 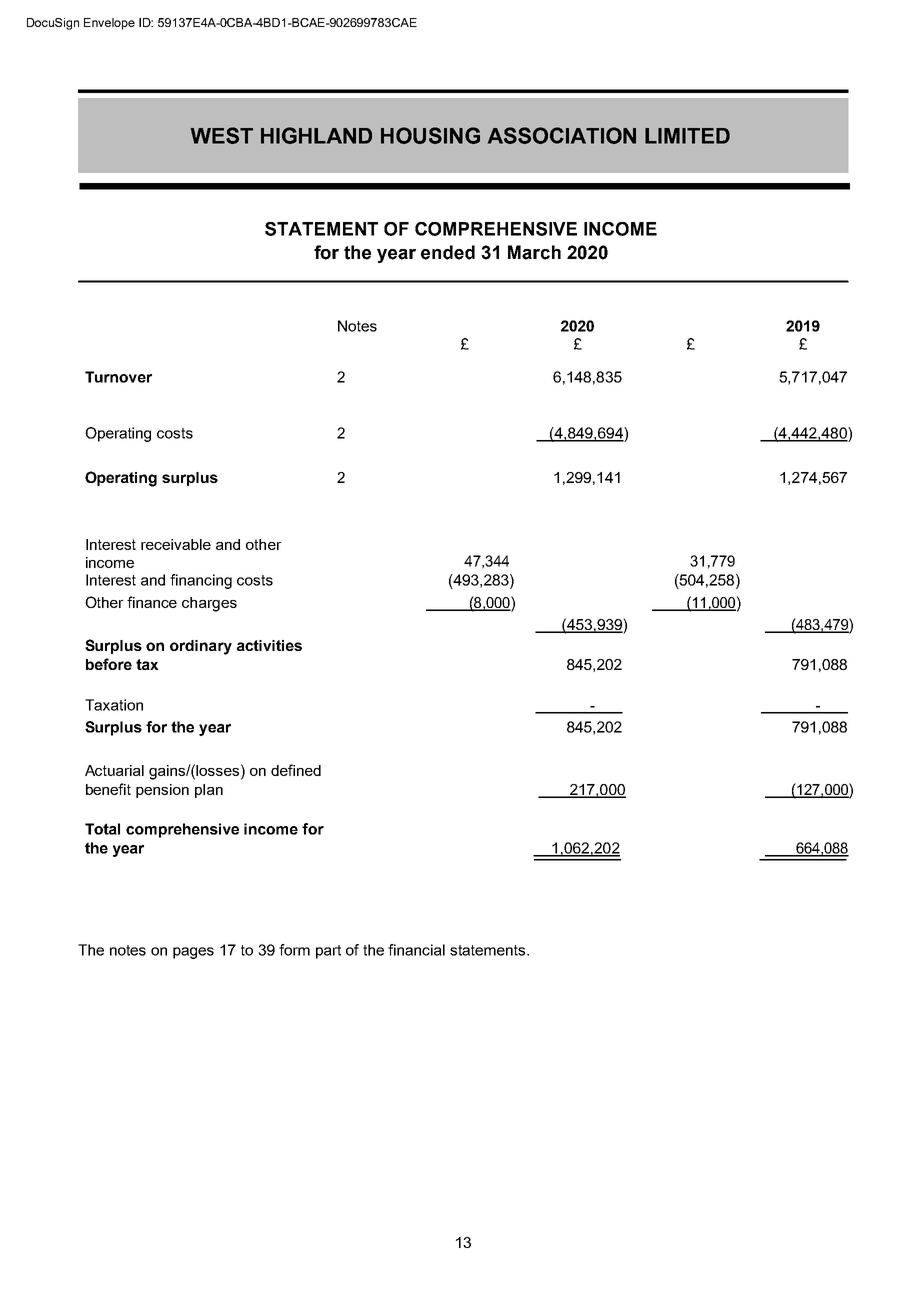 I want to click on Turnover, so click(x=118, y=377).
